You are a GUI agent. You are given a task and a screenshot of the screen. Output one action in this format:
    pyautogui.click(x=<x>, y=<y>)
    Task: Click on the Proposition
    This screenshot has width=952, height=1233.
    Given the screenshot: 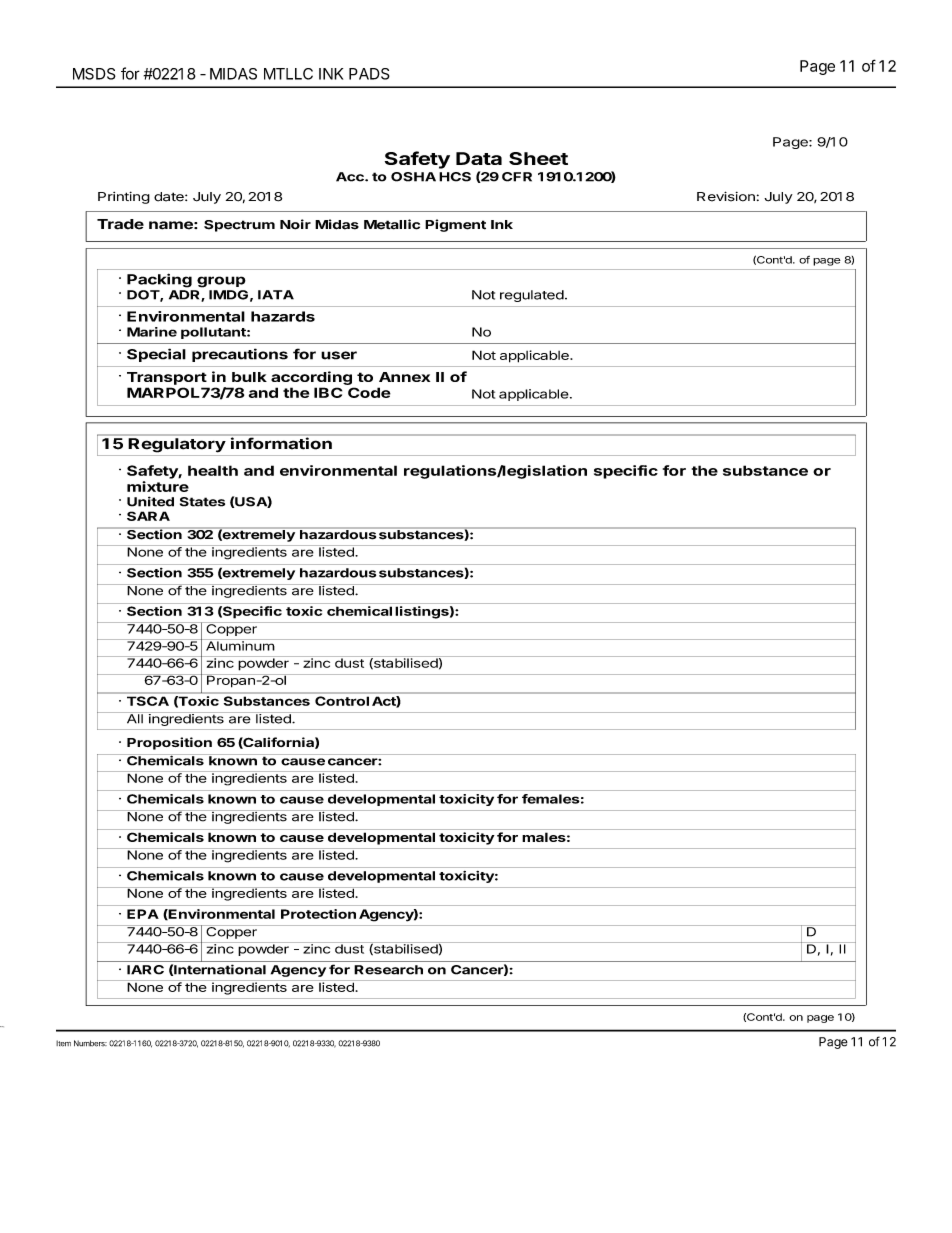 What is the action you would take?
    pyautogui.click(x=169, y=743)
